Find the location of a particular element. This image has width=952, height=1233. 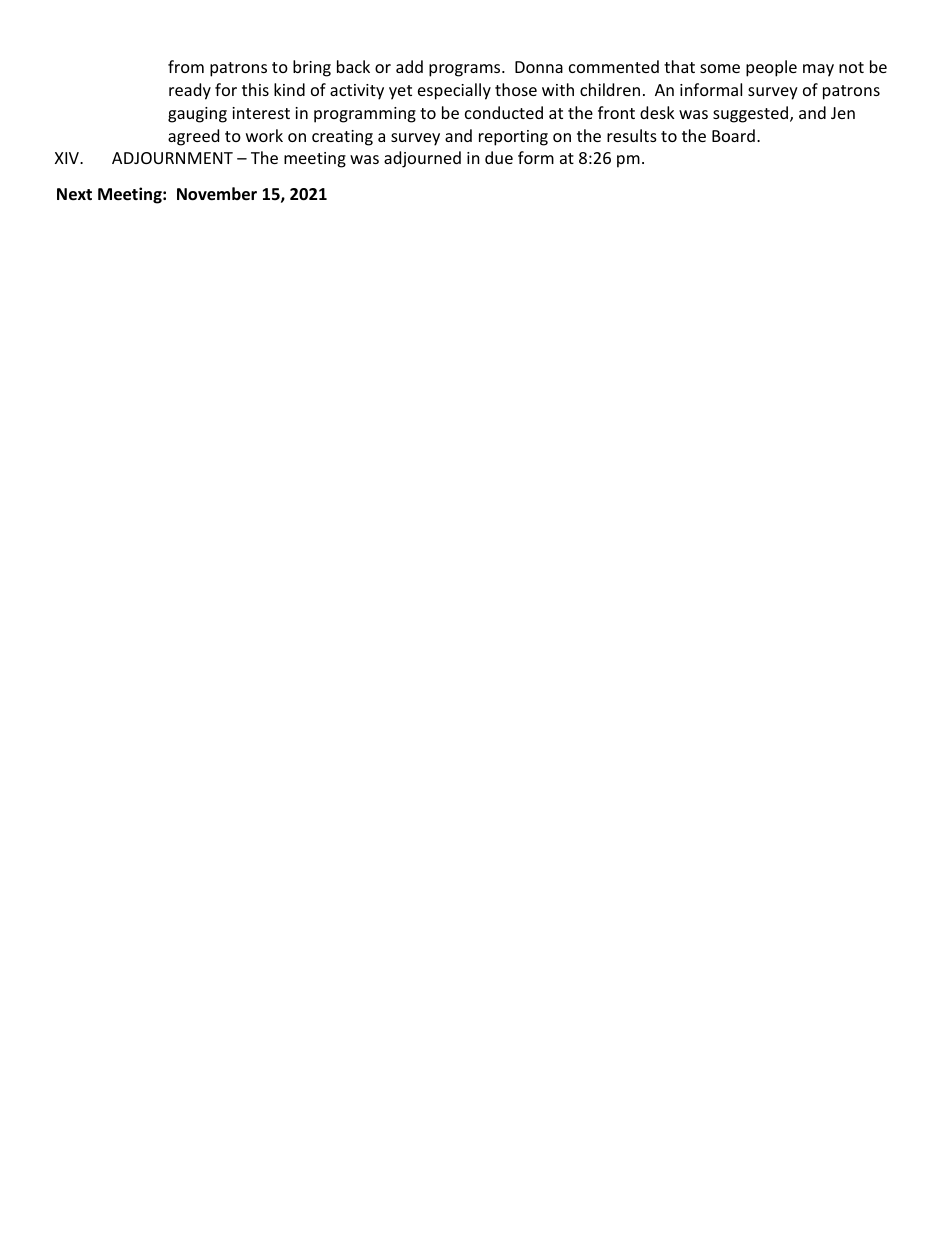

from is located at coordinates (186, 66).
